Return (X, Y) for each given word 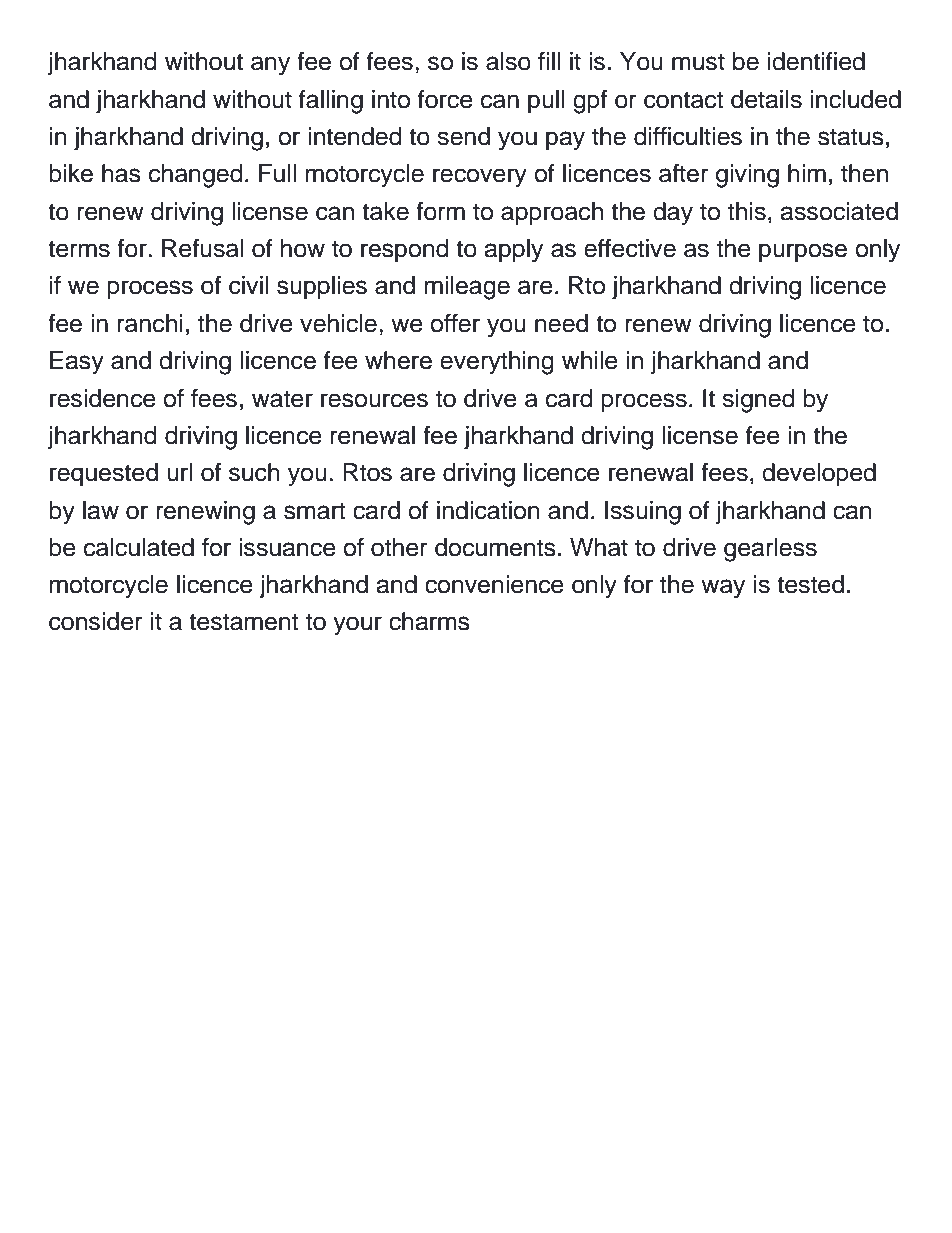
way (723, 589)
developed (819, 474)
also (508, 61)
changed (196, 176)
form (440, 211)
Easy (77, 363)
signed (758, 401)
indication (488, 510)
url (179, 472)
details (766, 99)
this (747, 211)
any (270, 66)
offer (455, 323)
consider (96, 621)
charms (429, 621)
